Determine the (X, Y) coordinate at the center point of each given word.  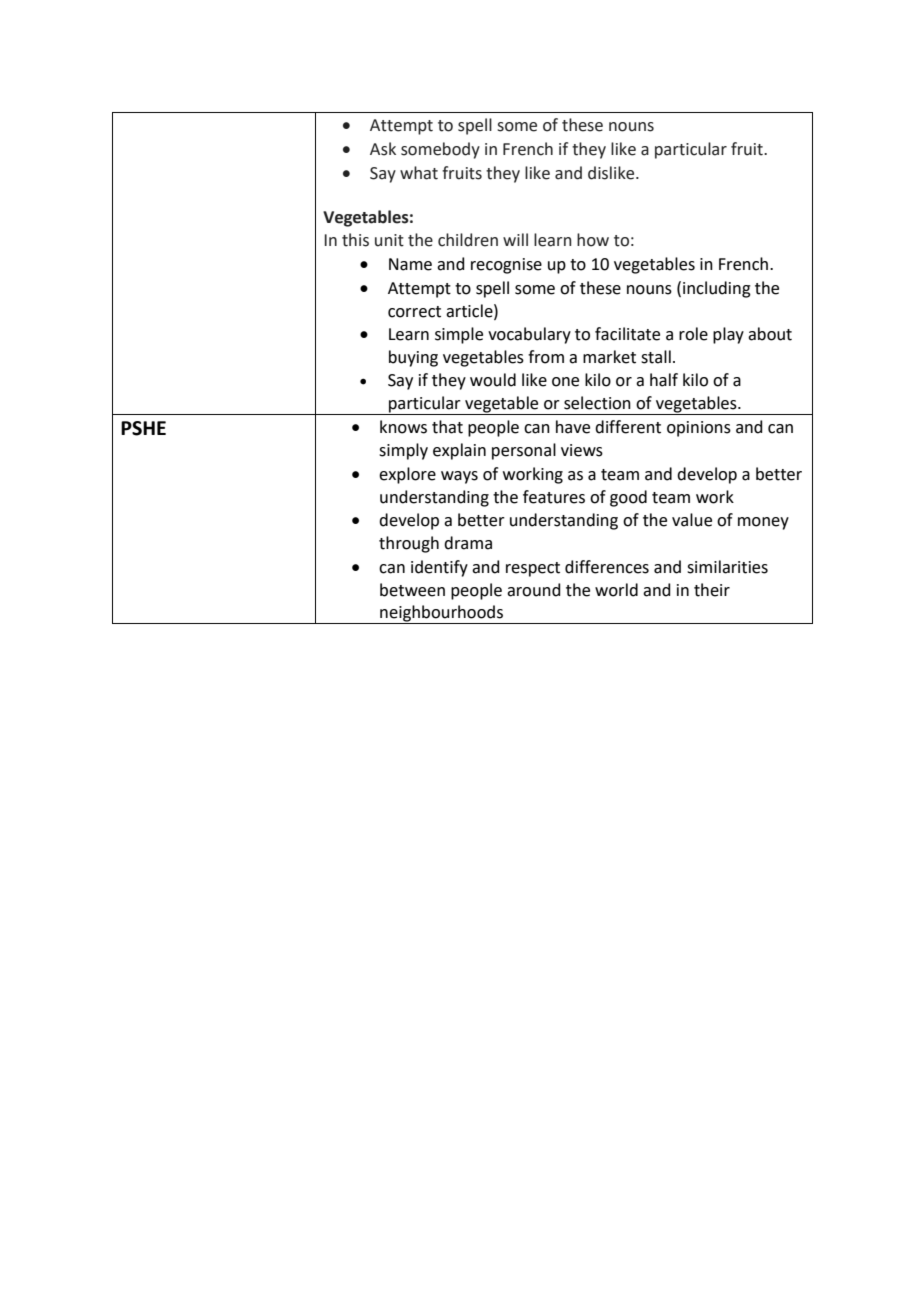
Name (410, 264)
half (664, 380)
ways (459, 477)
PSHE (143, 428)
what (419, 173)
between (412, 590)
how (593, 240)
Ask (383, 149)
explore (407, 475)
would (493, 380)
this (355, 240)
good (628, 498)
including (717, 289)
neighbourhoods (441, 614)
